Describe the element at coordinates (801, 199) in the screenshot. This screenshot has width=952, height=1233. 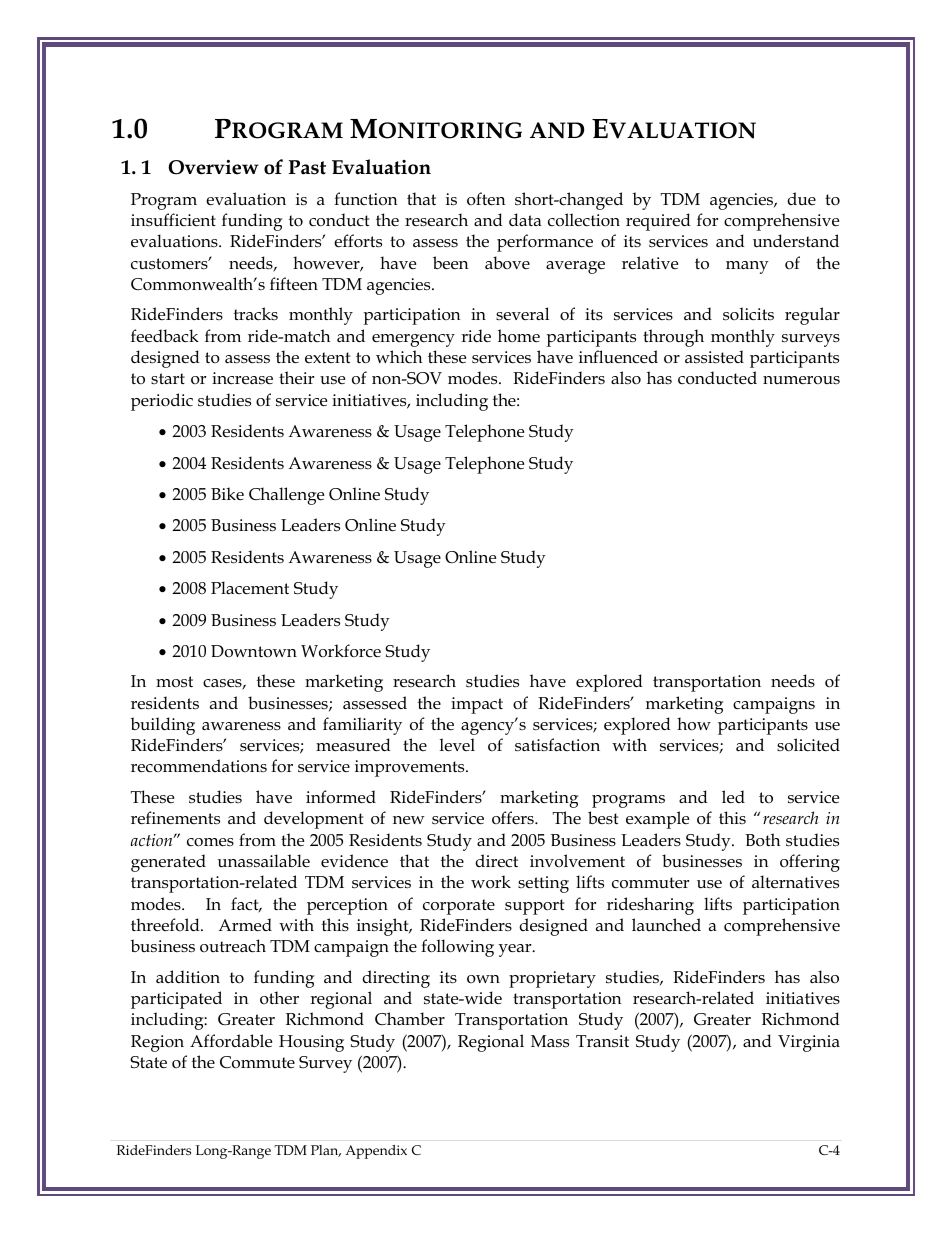
I see `due` at that location.
